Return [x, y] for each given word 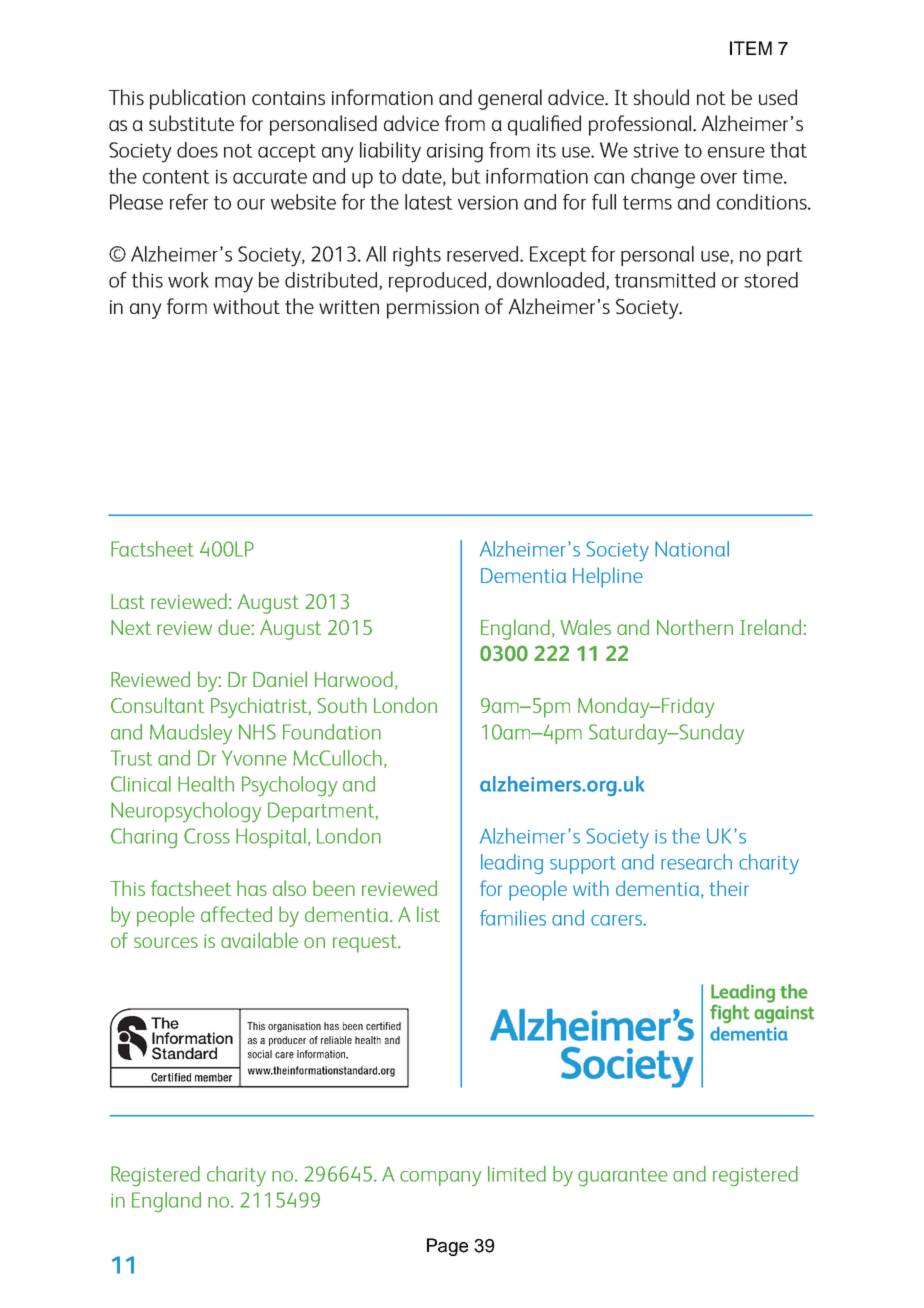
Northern [695, 627]
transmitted [665, 280]
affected [236, 914]
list [428, 914]
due [235, 627]
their [729, 888]
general [510, 99]
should [661, 97]
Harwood [354, 679]
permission [433, 309]
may [234, 285]
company [440, 1178]
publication [197, 99]
